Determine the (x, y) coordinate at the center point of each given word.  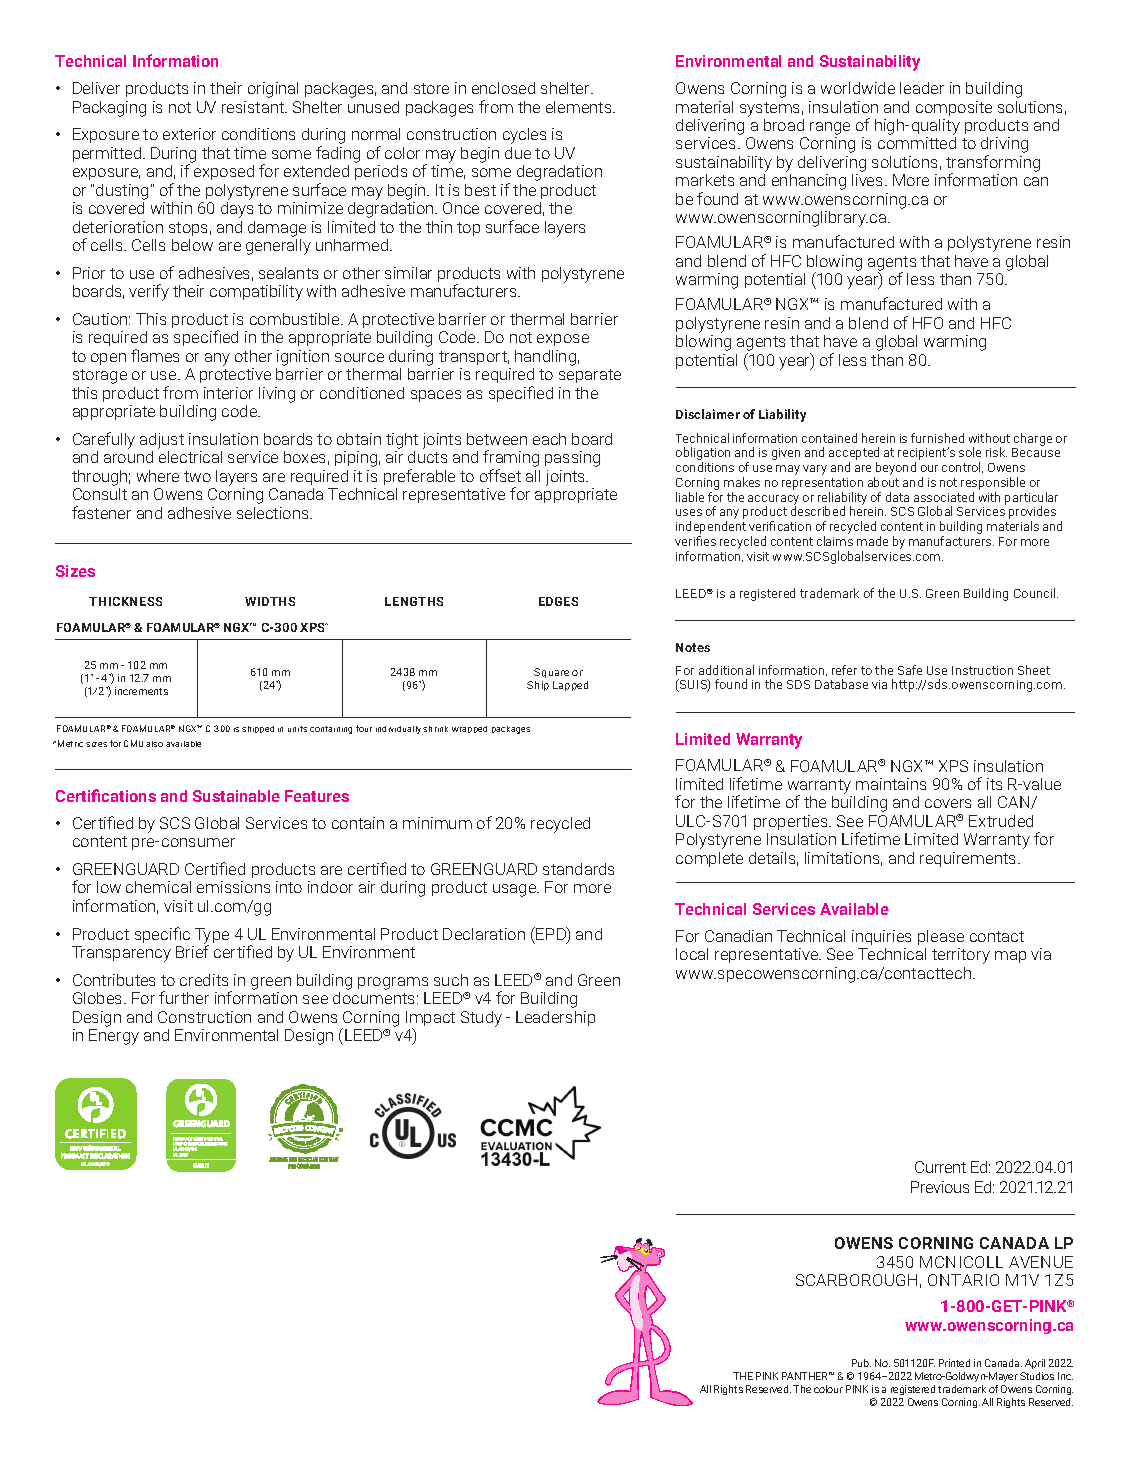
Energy (114, 1037)
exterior (189, 134)
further (184, 997)
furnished (937, 438)
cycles (524, 136)
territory (961, 956)
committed (917, 143)
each (549, 439)
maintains (891, 784)
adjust (162, 441)
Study (481, 1019)
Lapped (570, 686)
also (154, 744)
